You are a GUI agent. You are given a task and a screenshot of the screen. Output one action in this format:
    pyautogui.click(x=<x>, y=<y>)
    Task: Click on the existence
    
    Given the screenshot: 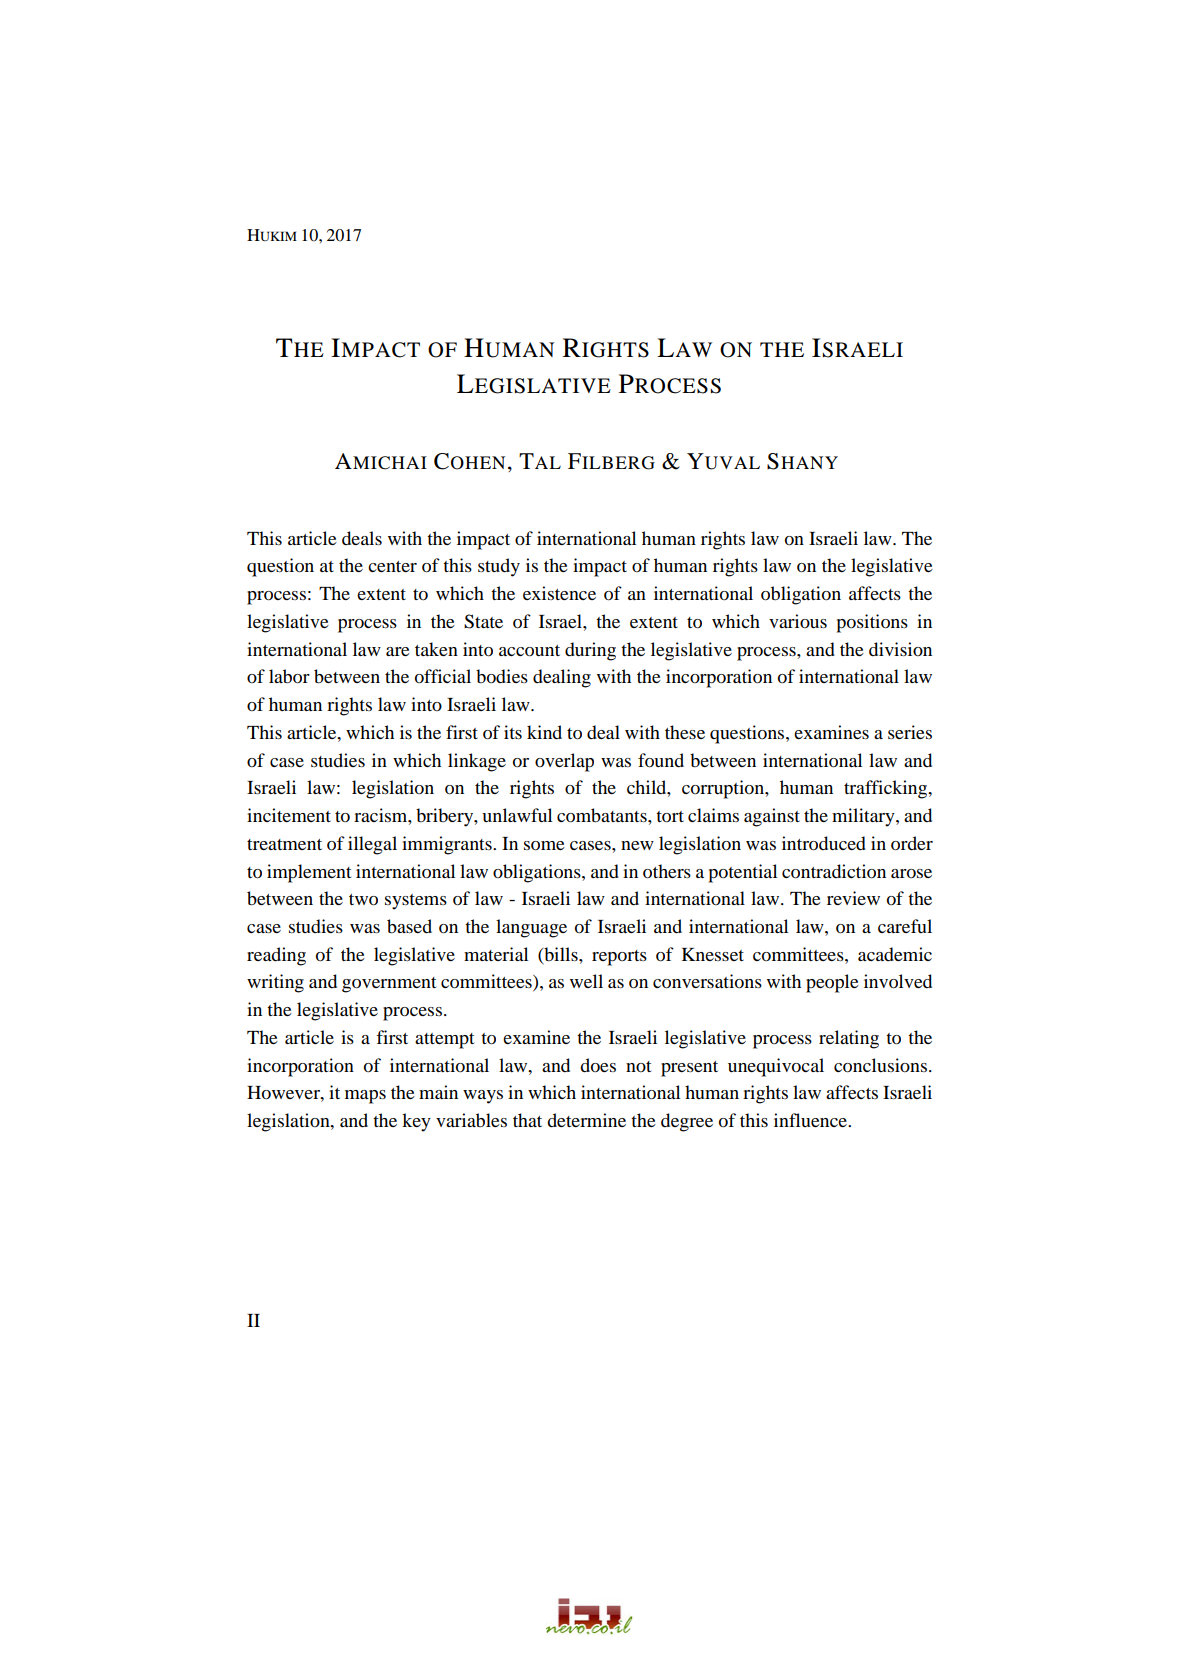 What is the action you would take?
    pyautogui.click(x=559, y=593)
